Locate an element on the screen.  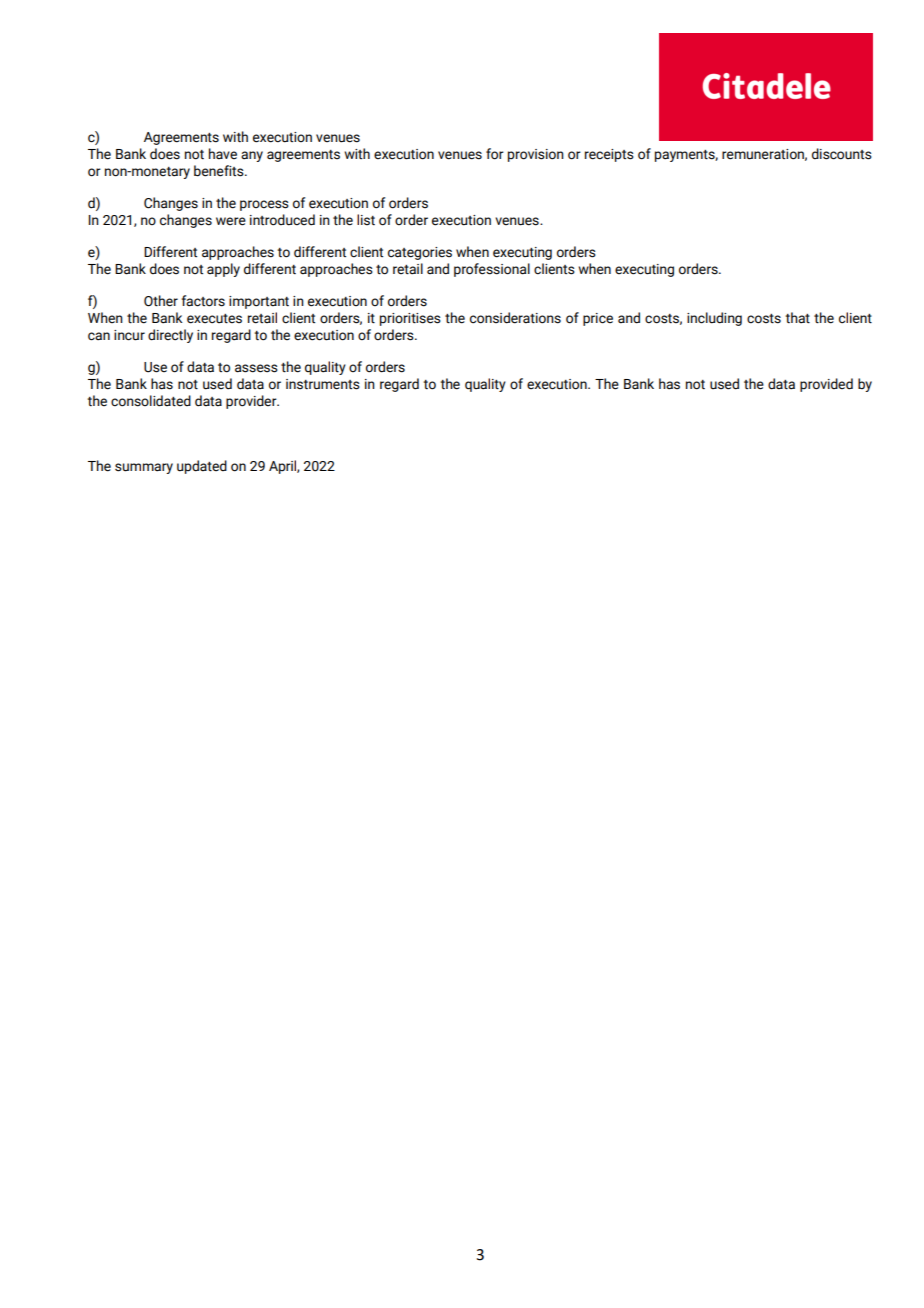
for is located at coordinates (495, 154).
